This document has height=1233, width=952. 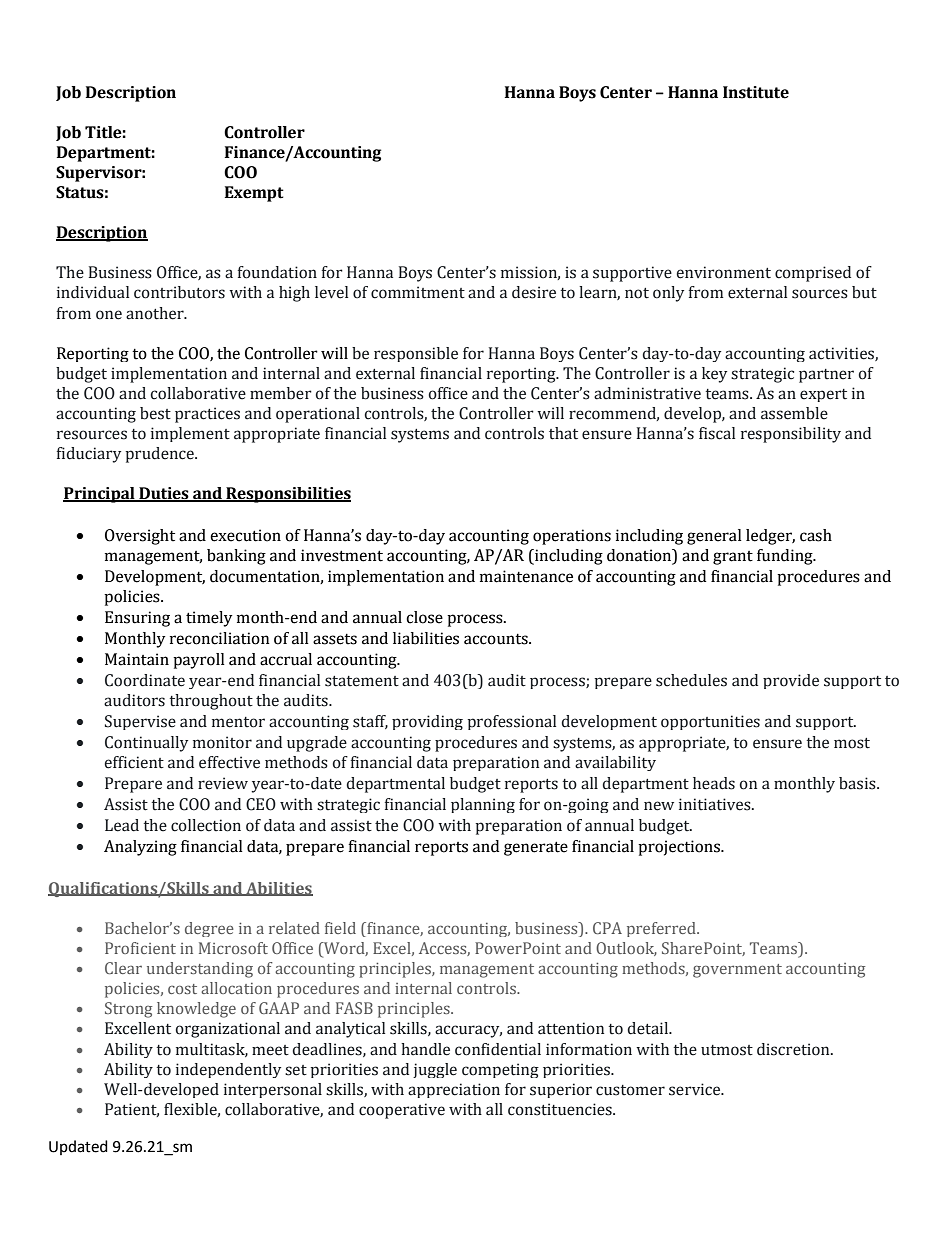 I want to click on Exempt, so click(x=254, y=194).
